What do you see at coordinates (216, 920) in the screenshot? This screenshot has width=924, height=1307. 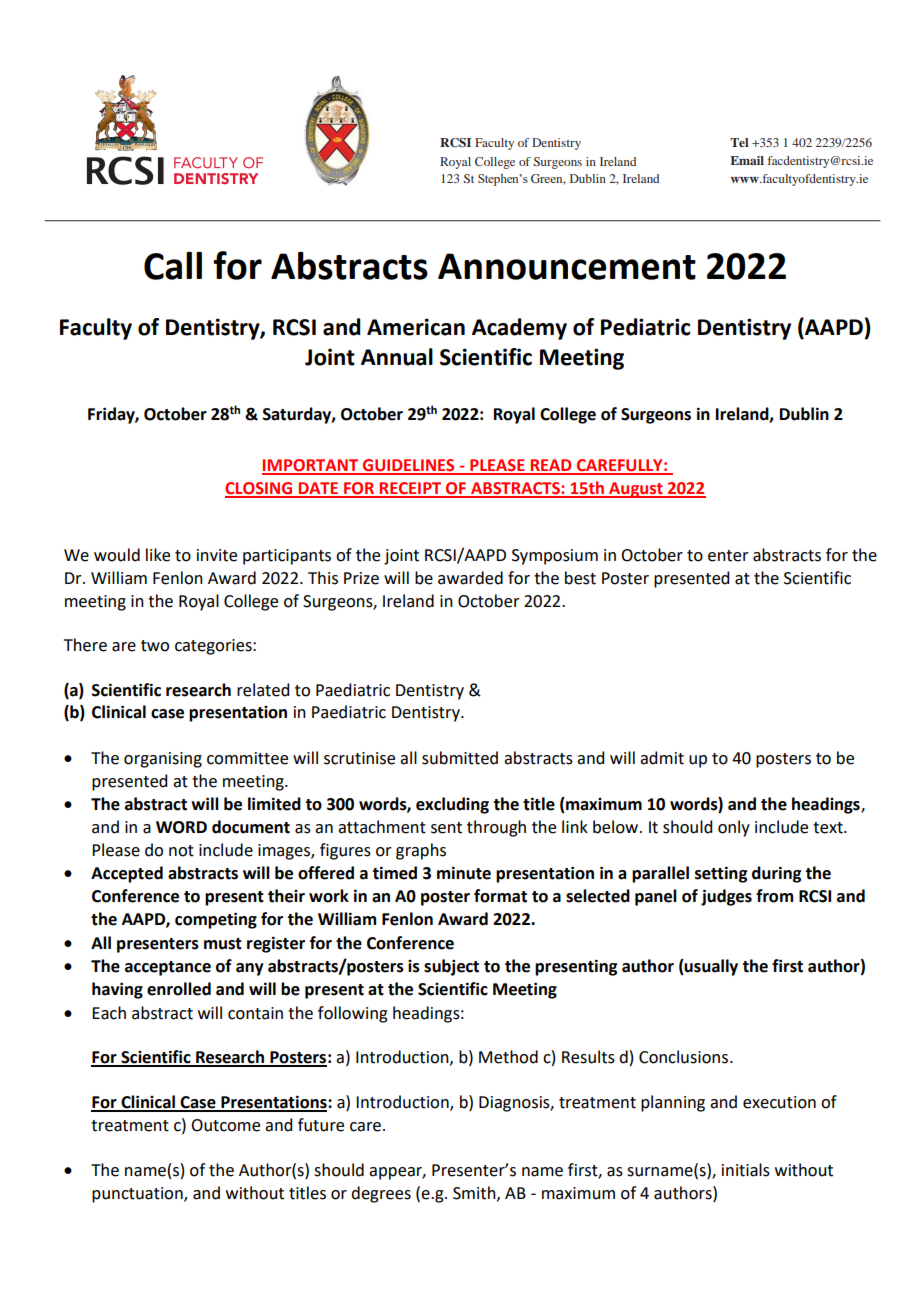 I see `competing` at bounding box center [216, 920].
